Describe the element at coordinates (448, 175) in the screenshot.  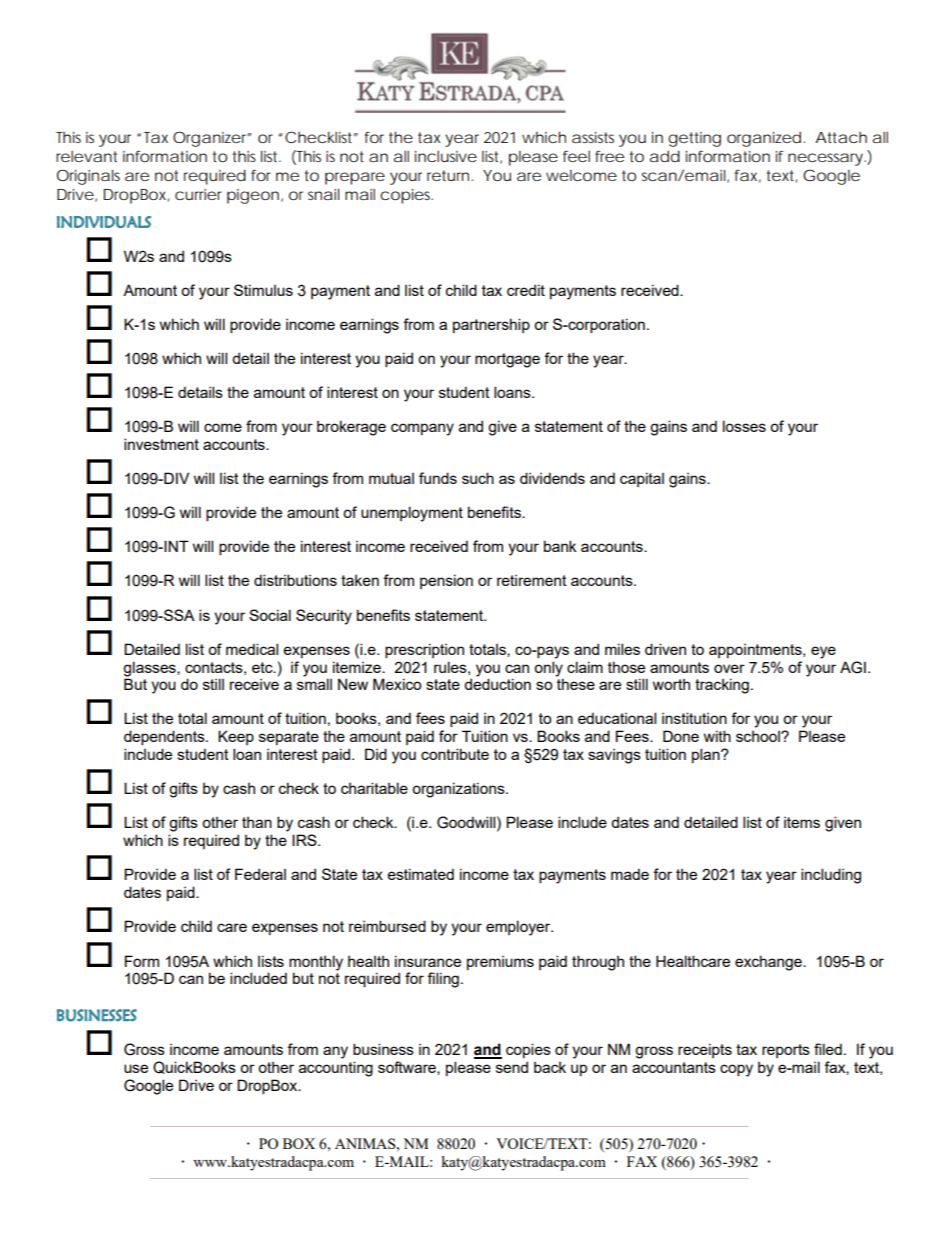
I see `return` at that location.
